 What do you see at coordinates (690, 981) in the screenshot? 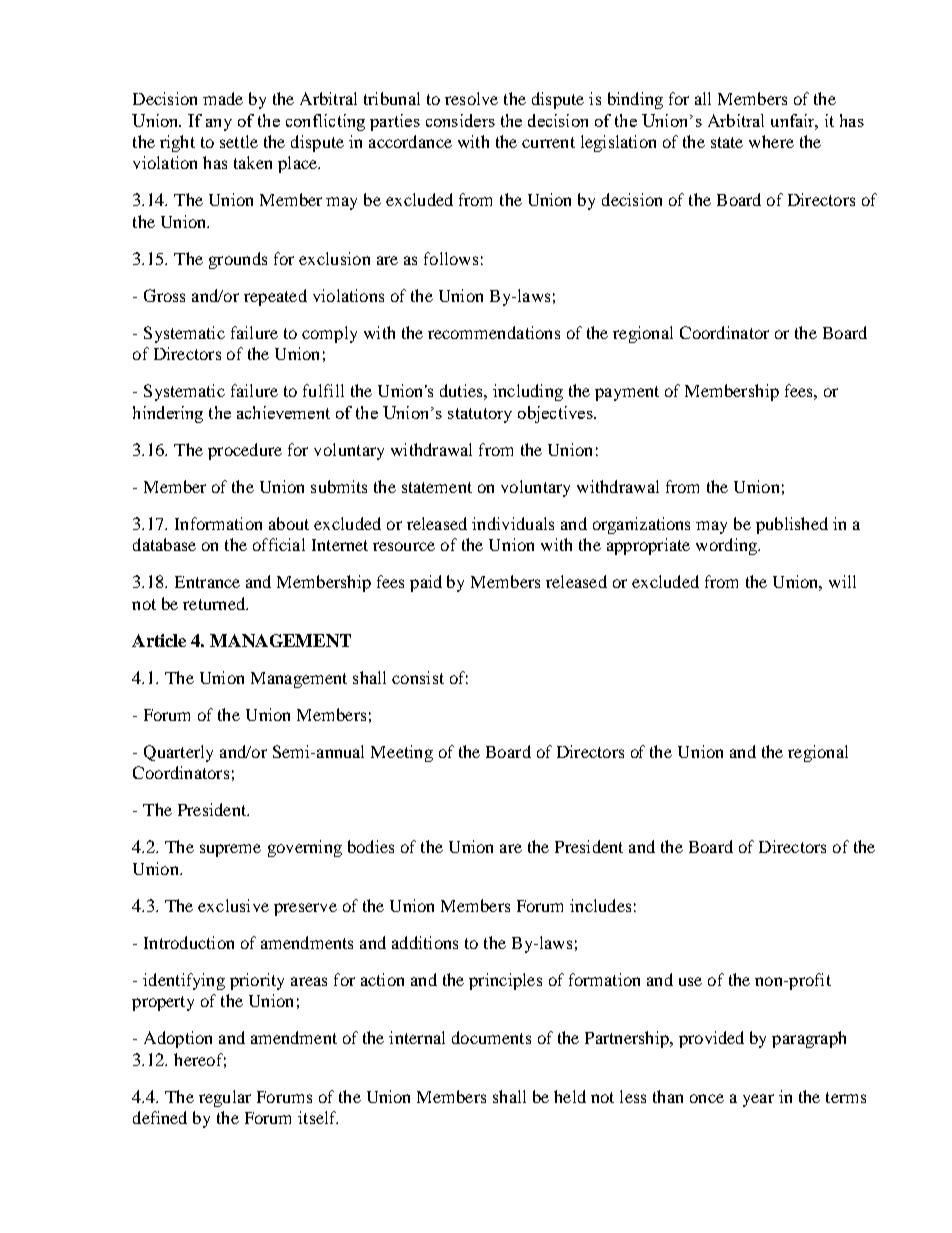
I see `use` at bounding box center [690, 981].
